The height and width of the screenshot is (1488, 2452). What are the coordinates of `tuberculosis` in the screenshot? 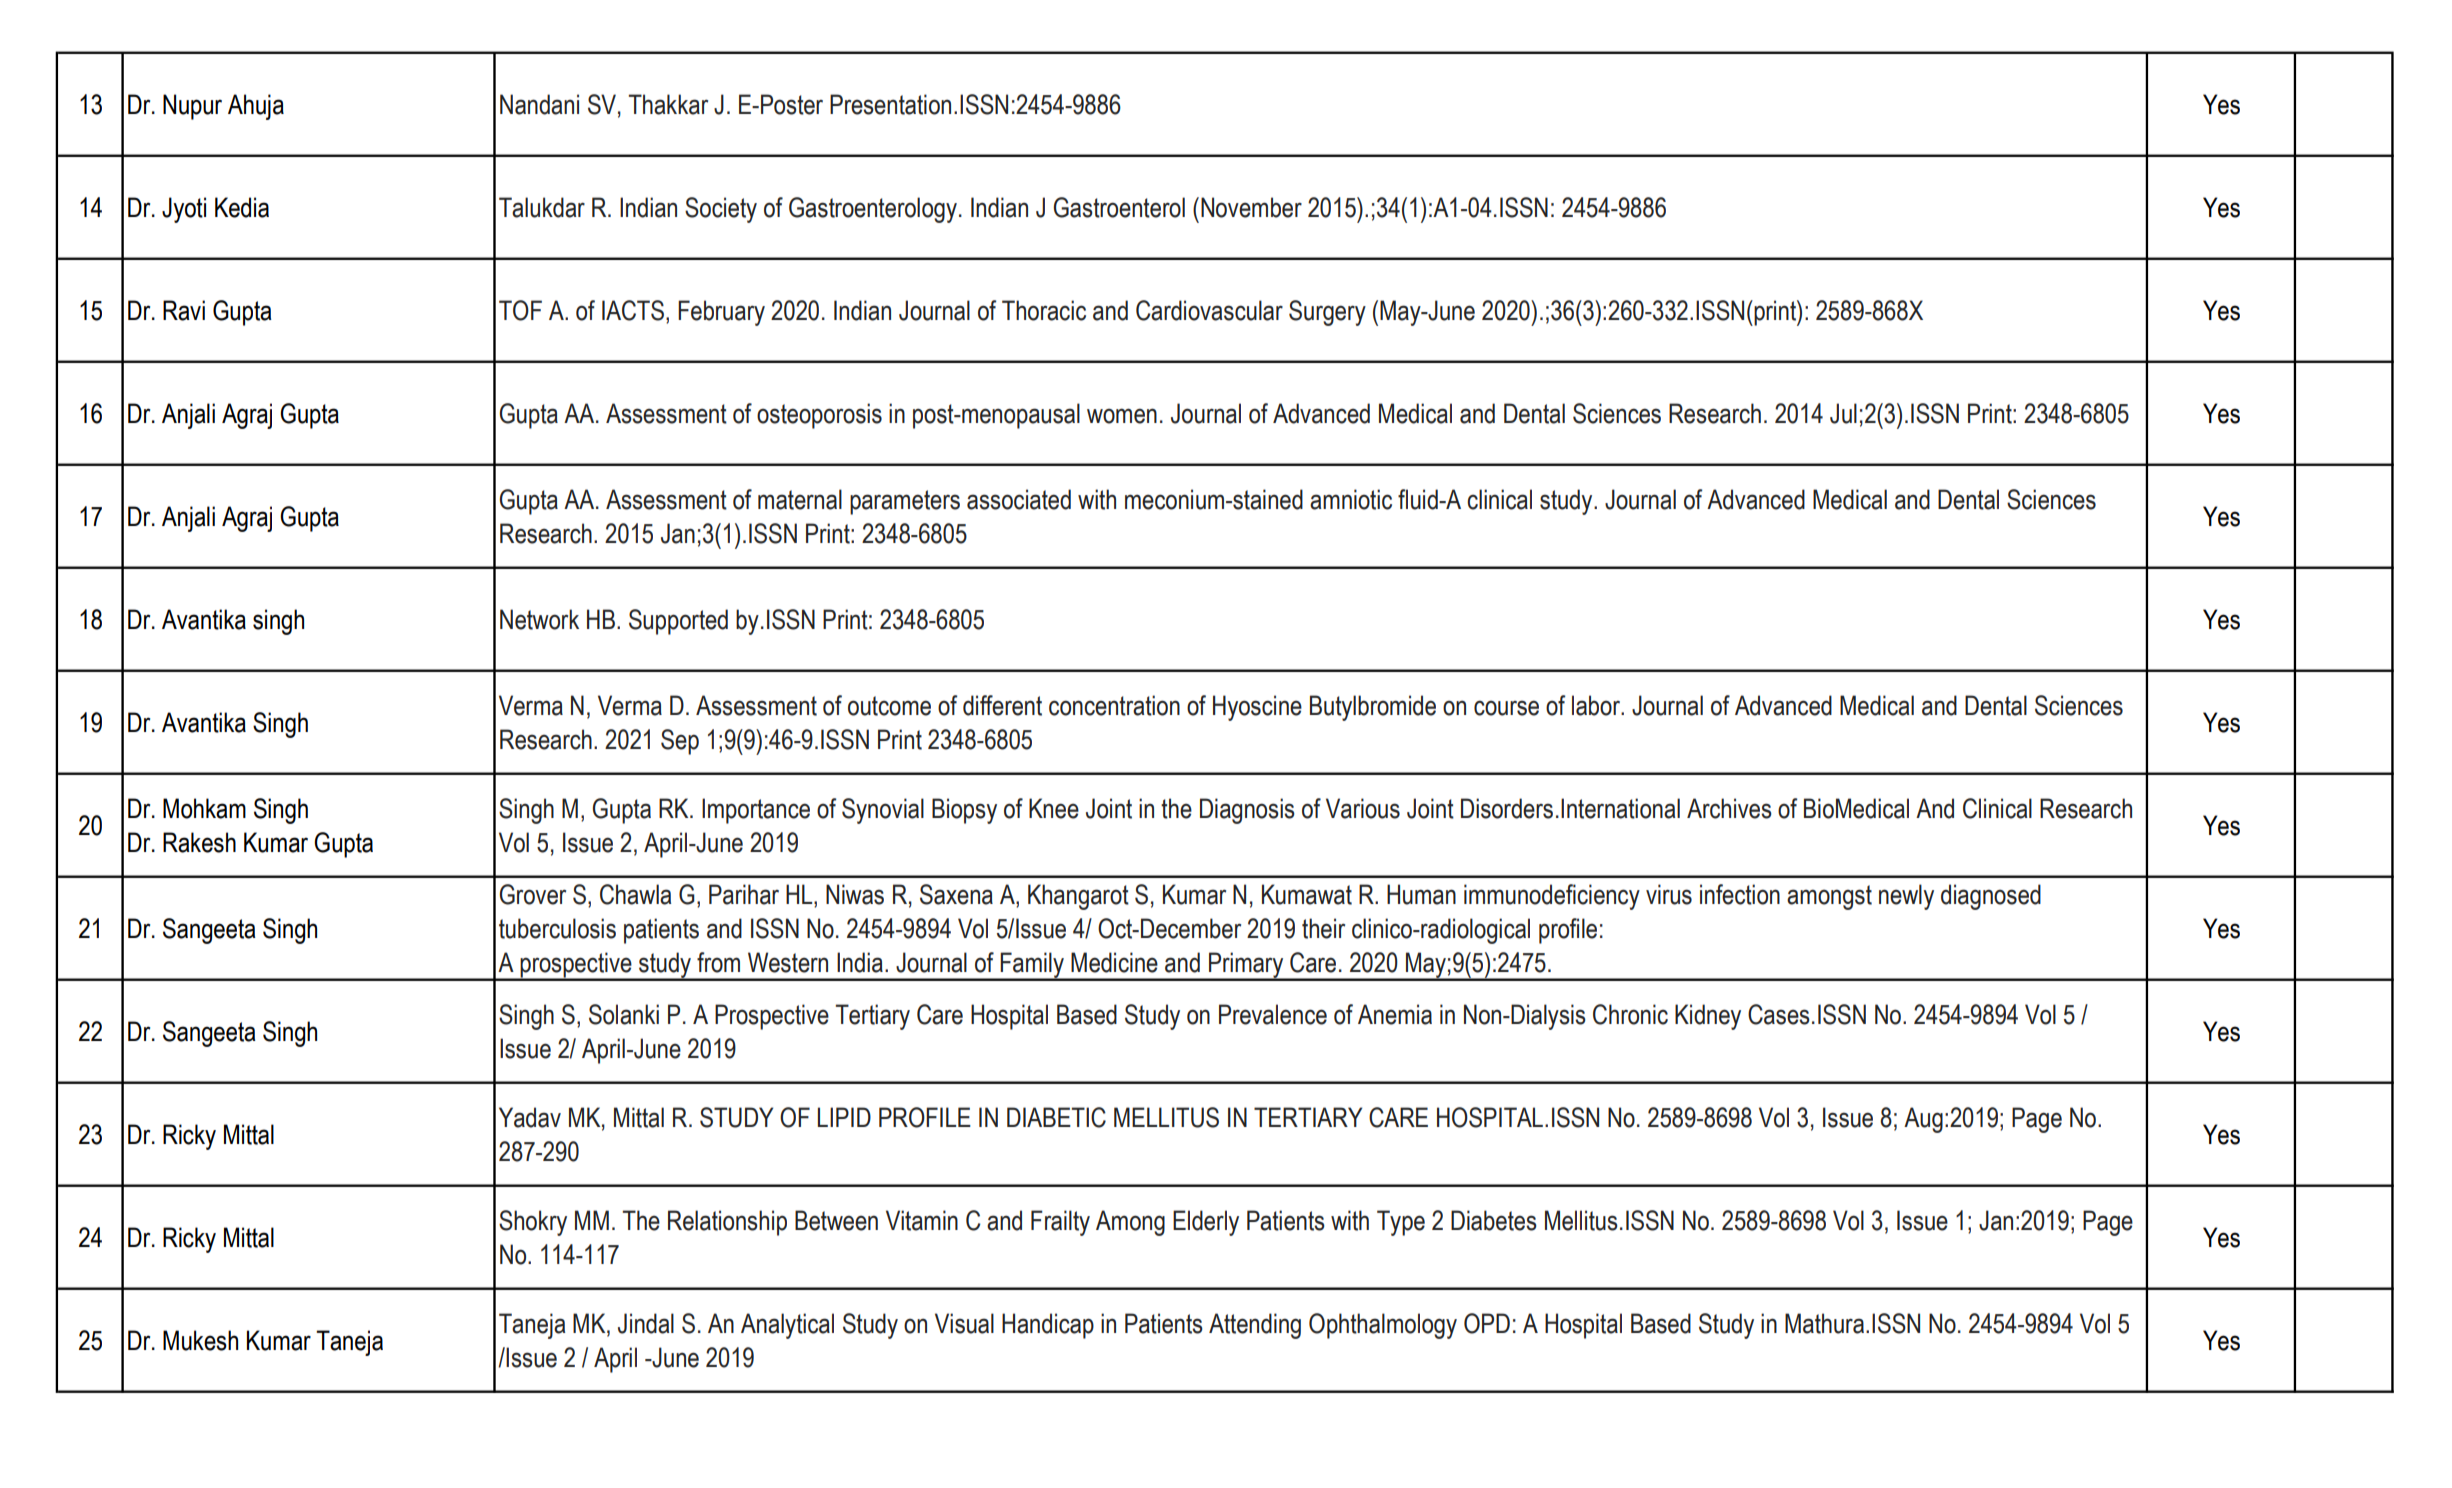 It's located at (557, 928).
